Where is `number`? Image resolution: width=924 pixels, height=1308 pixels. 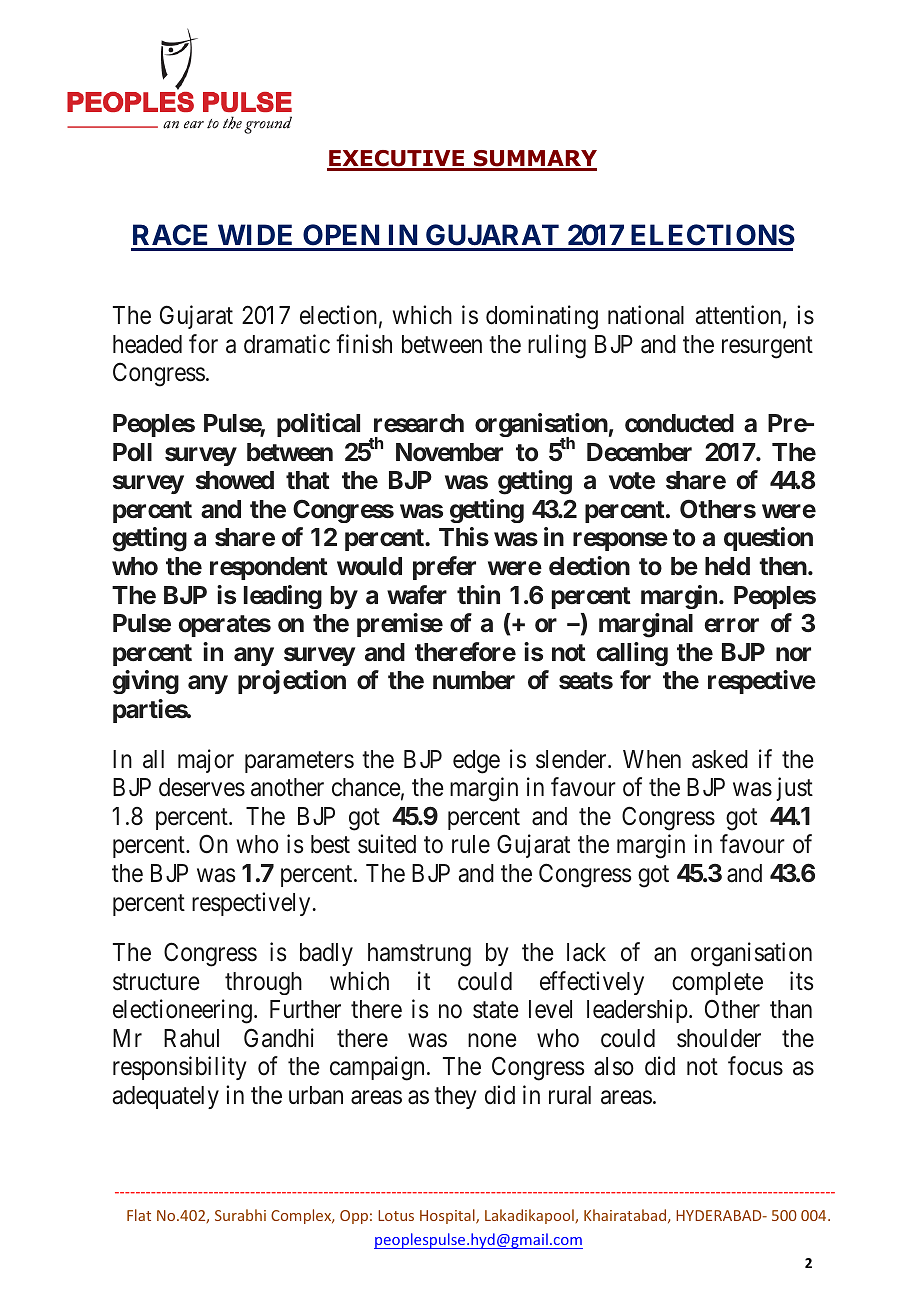 number is located at coordinates (474, 680).
